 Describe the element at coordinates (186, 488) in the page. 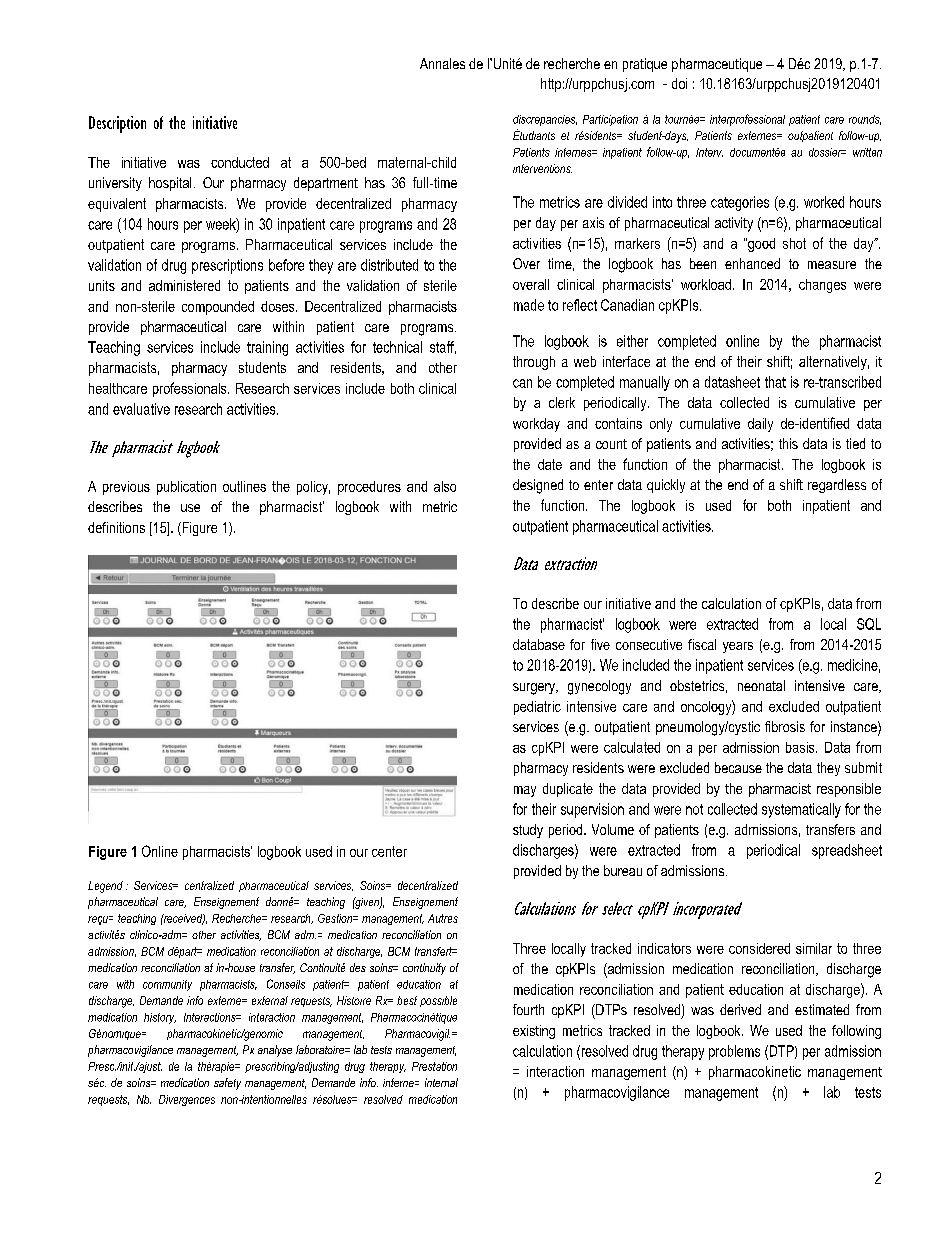

I see `publication` at that location.
